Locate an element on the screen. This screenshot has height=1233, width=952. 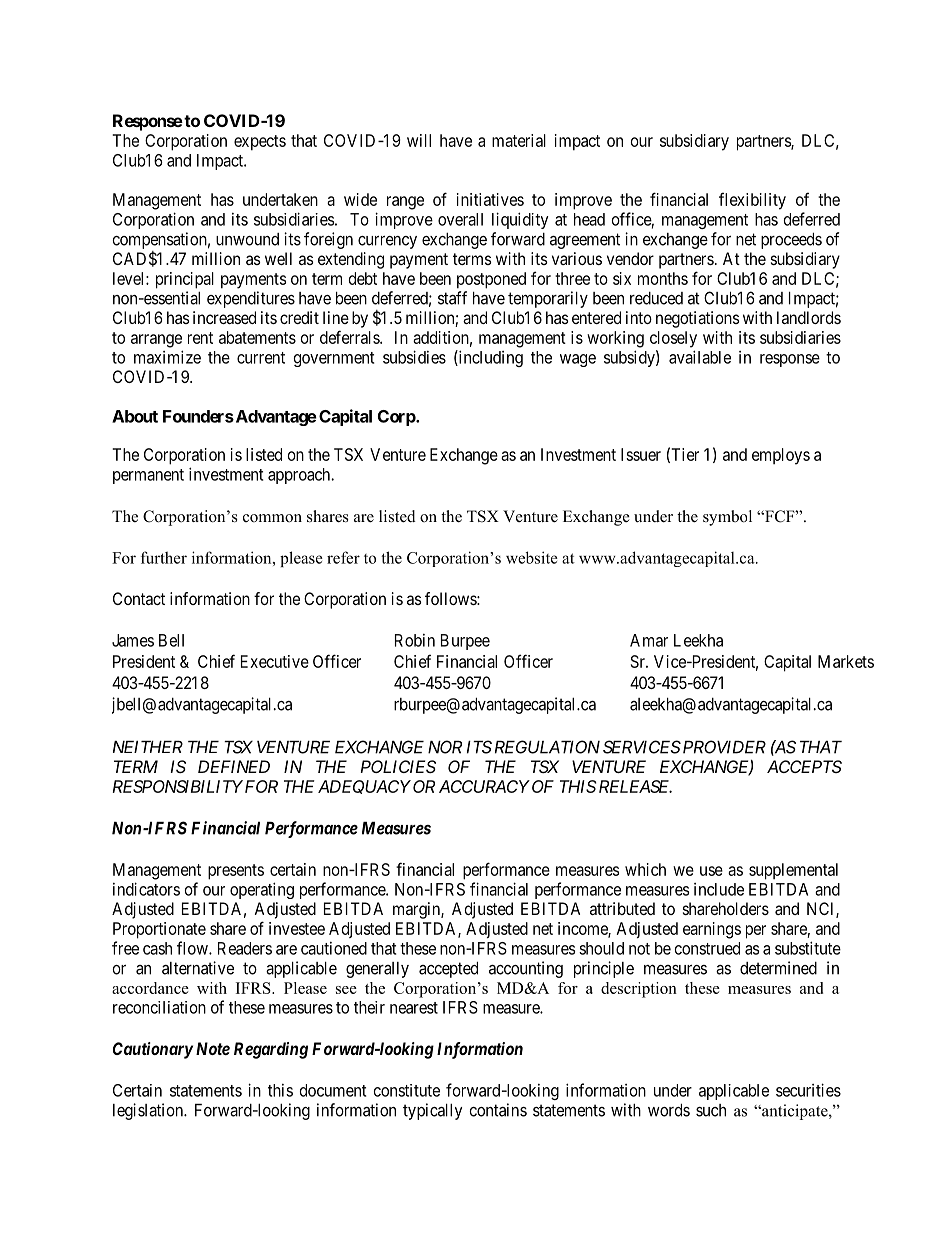
flexibility is located at coordinates (752, 201).
